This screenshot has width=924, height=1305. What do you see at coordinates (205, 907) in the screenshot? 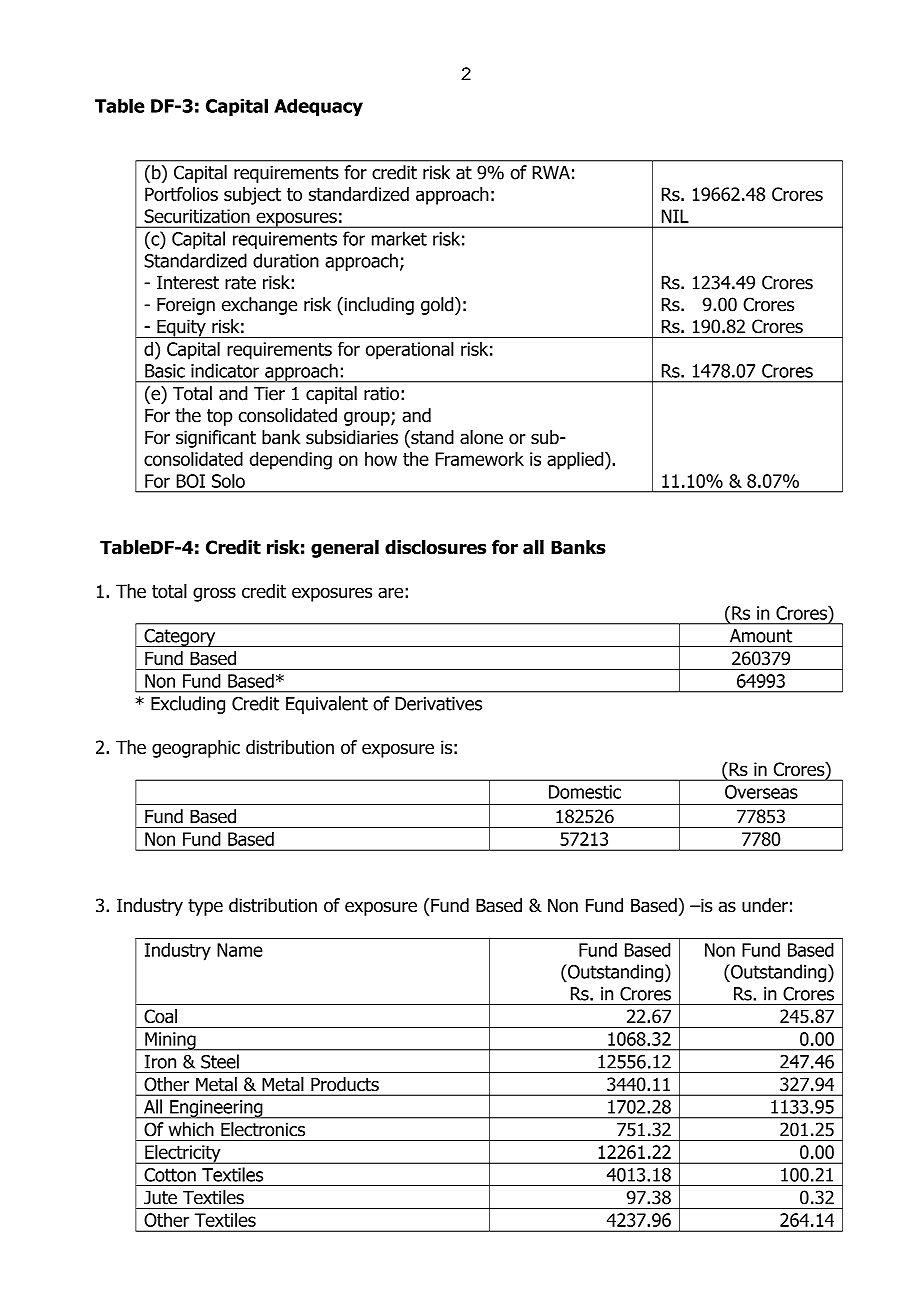
I see `type` at bounding box center [205, 907].
